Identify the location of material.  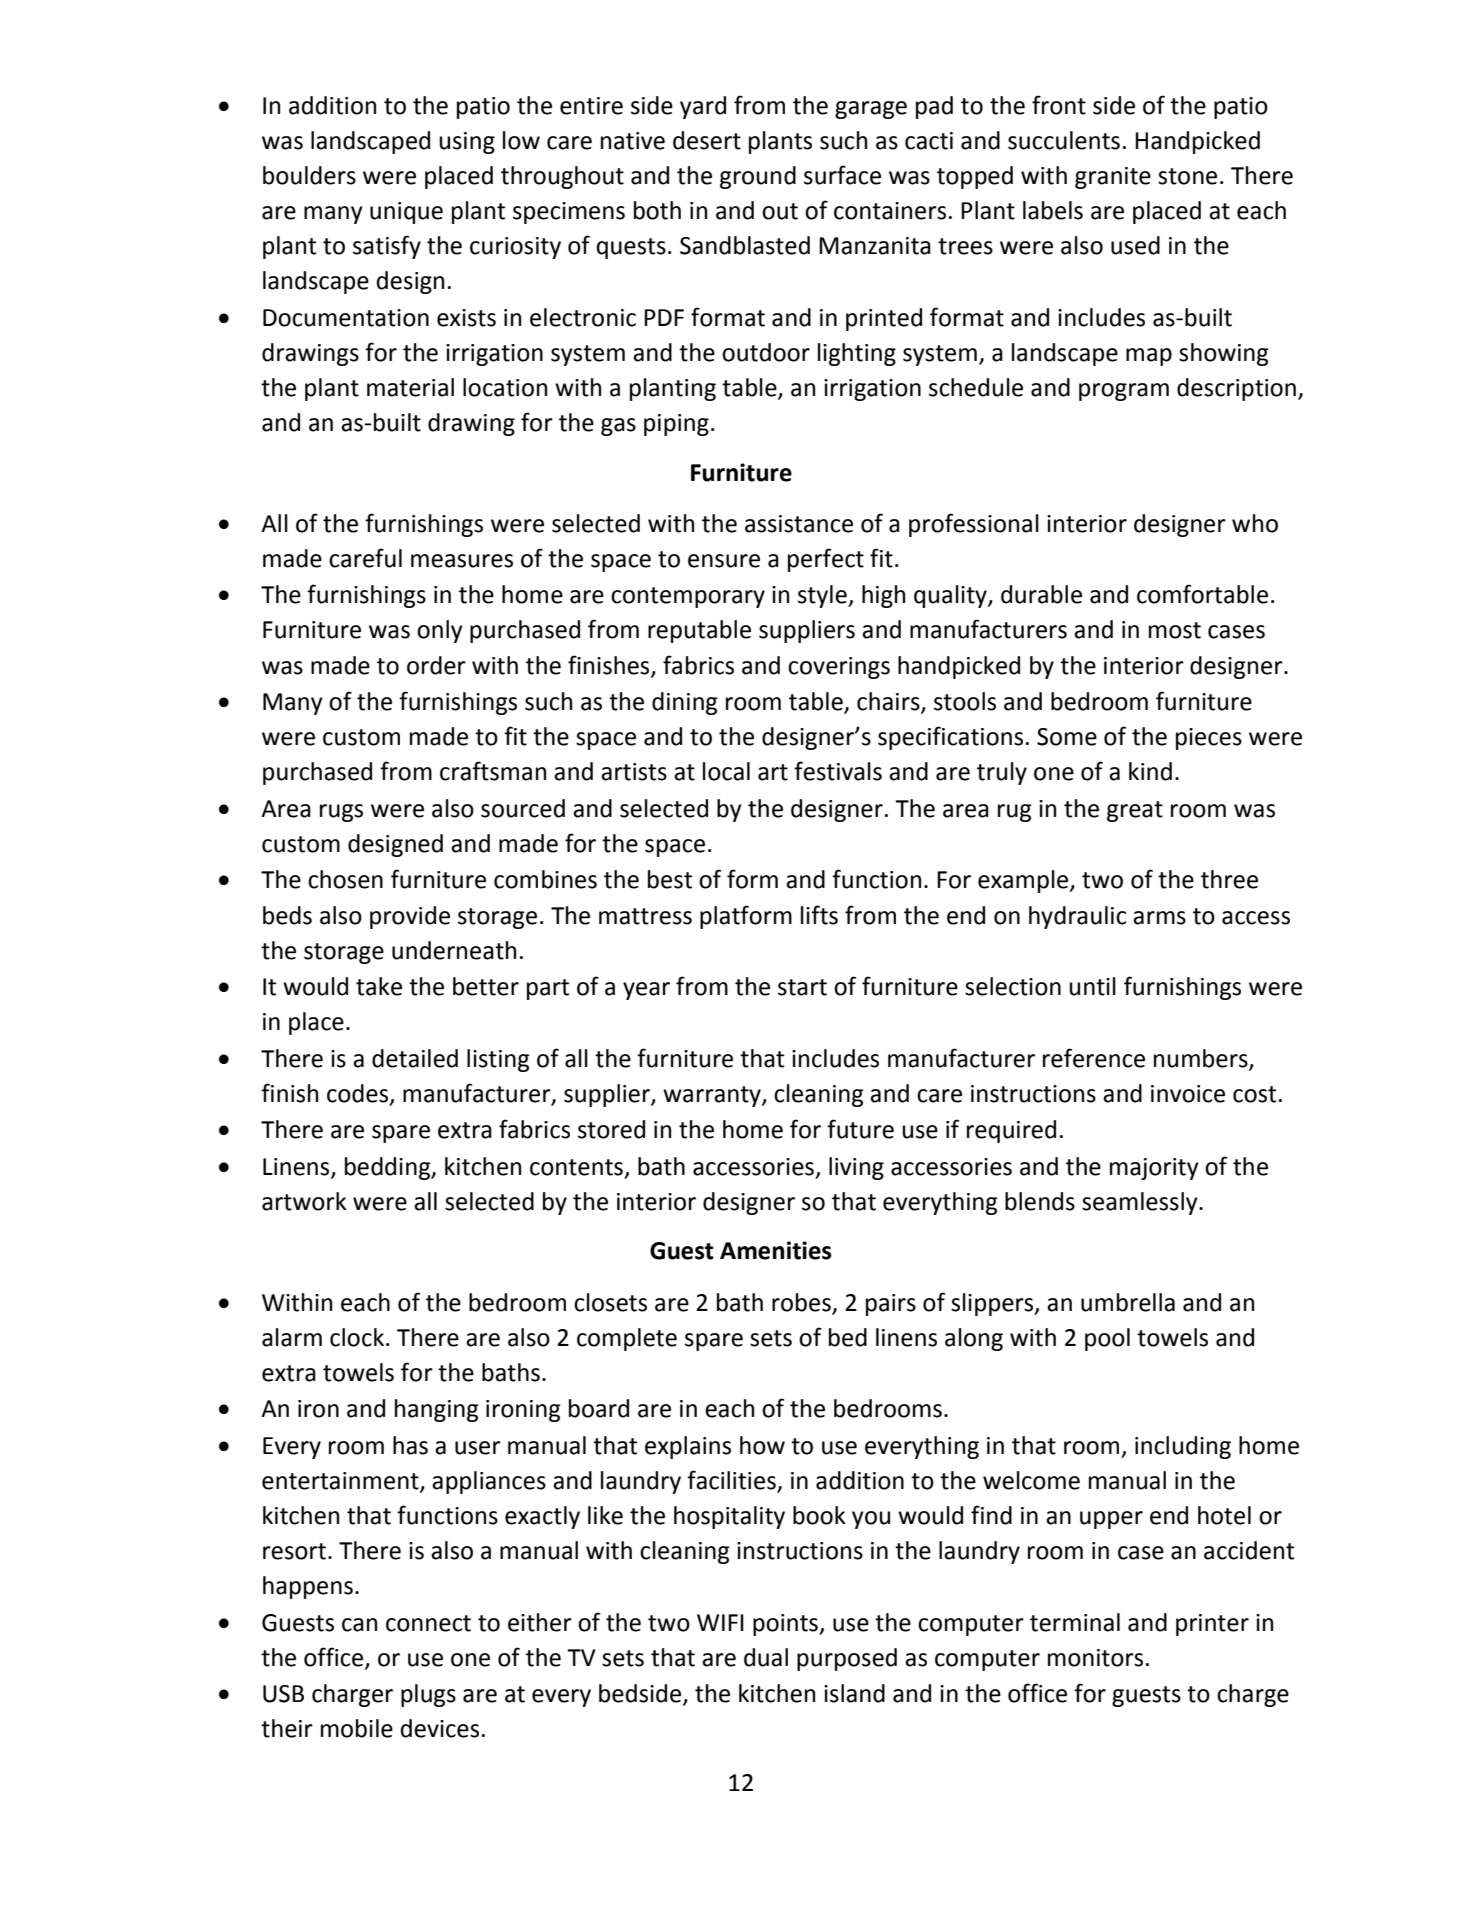
(410, 387).
